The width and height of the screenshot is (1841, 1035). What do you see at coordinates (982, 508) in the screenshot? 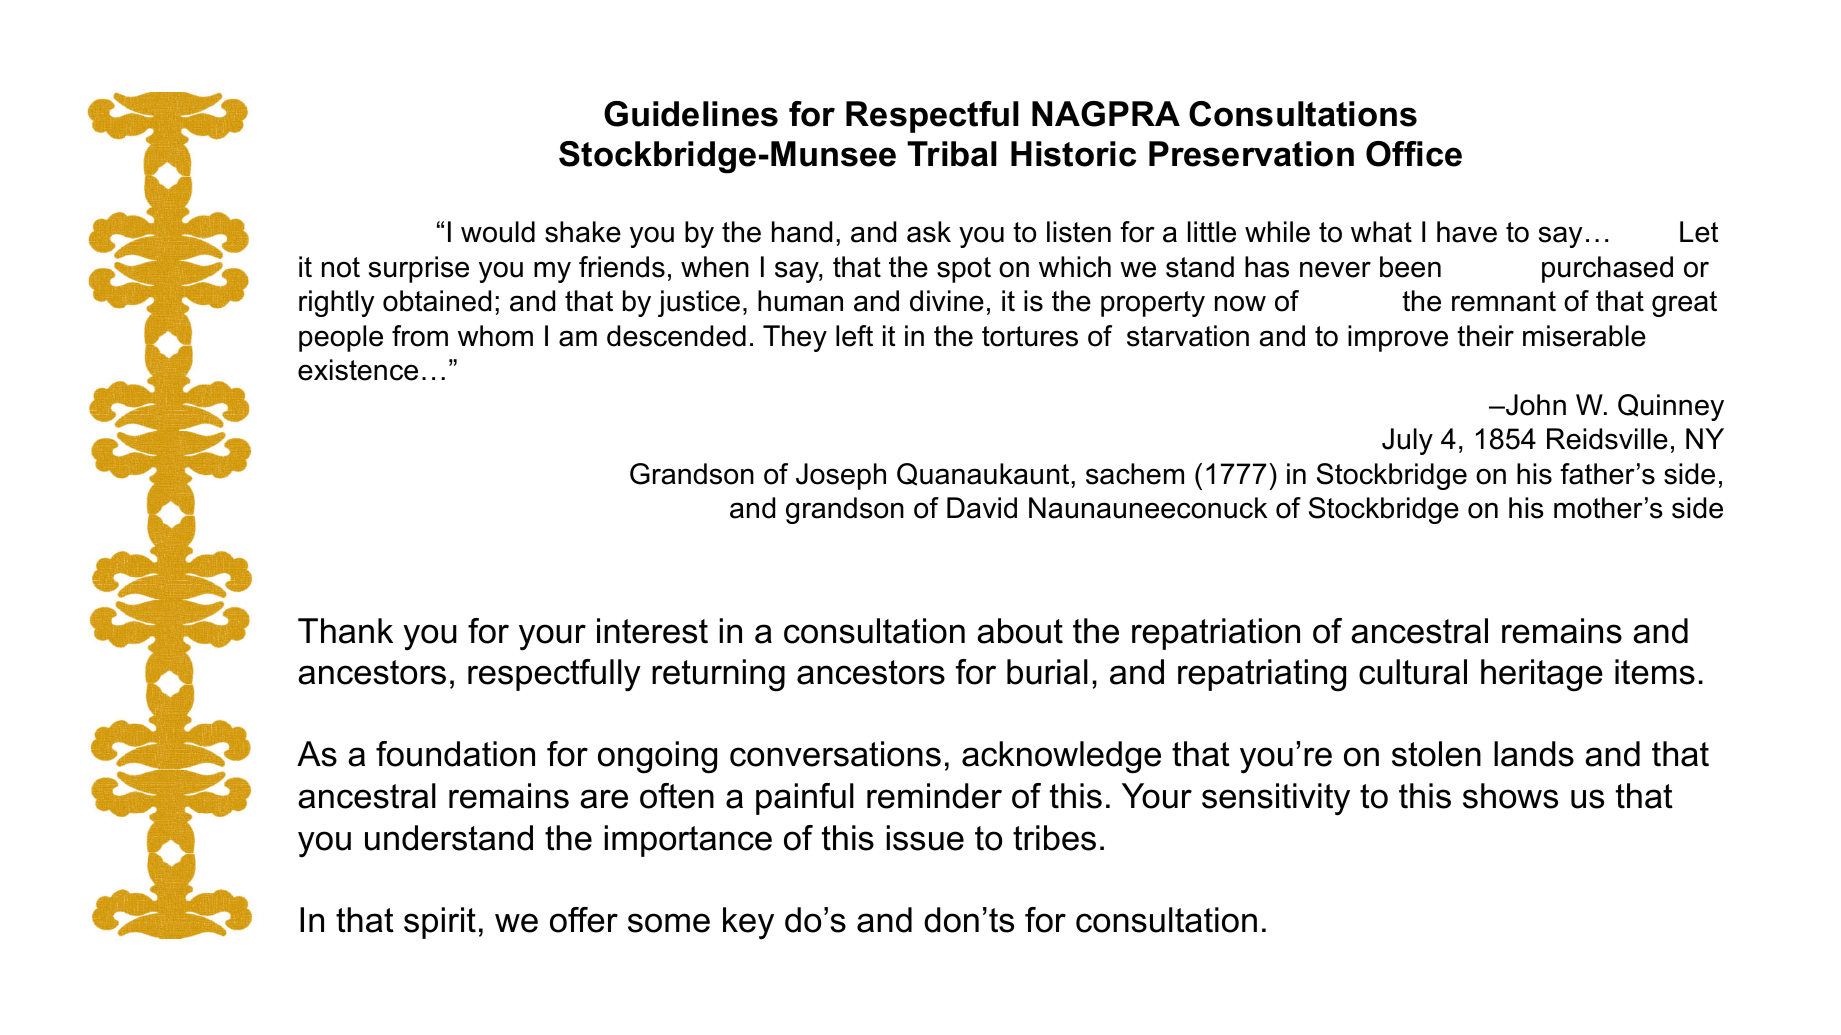
I see `David` at bounding box center [982, 508].
